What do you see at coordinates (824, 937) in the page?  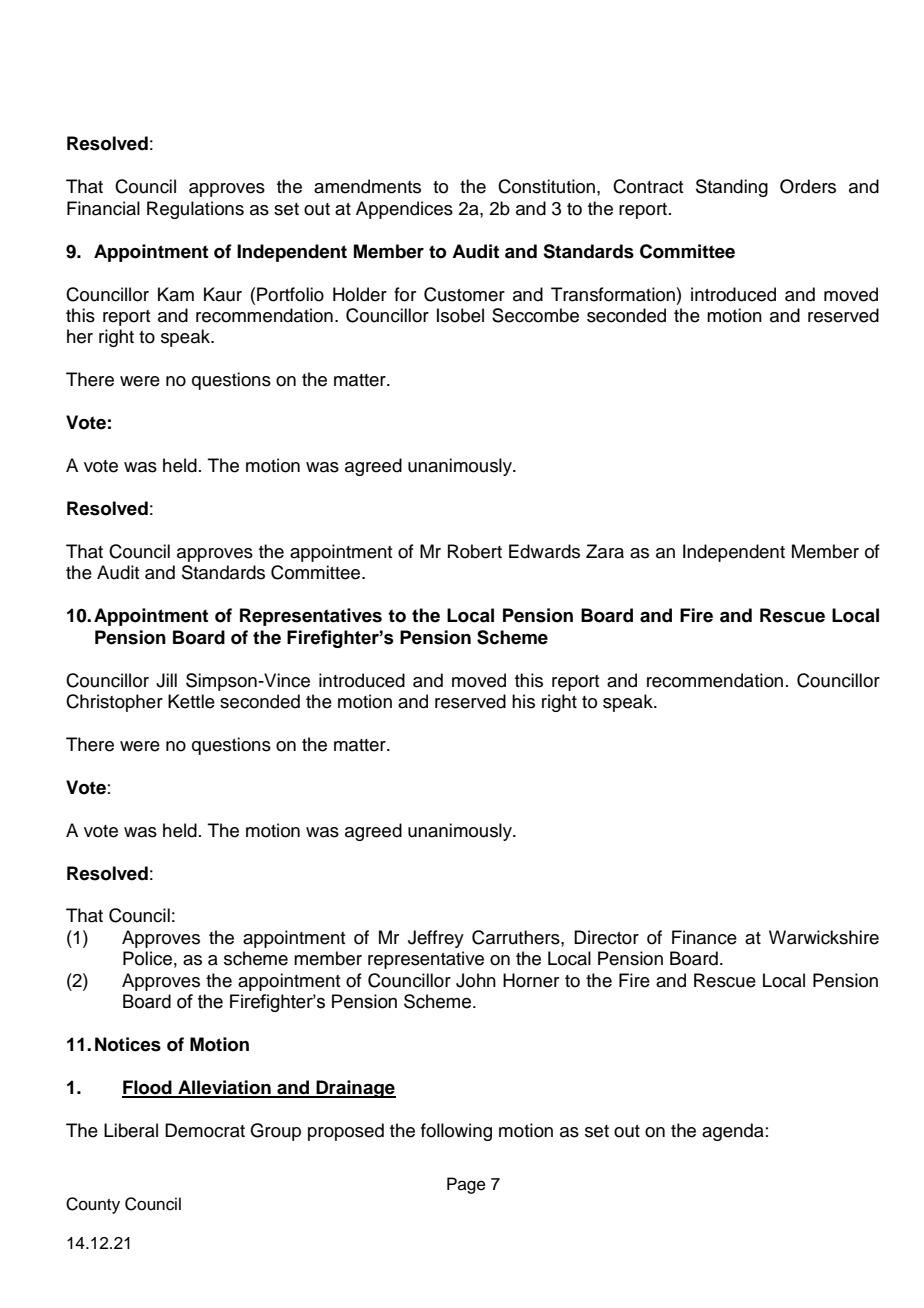 I see `Warwickshire` at bounding box center [824, 937].
